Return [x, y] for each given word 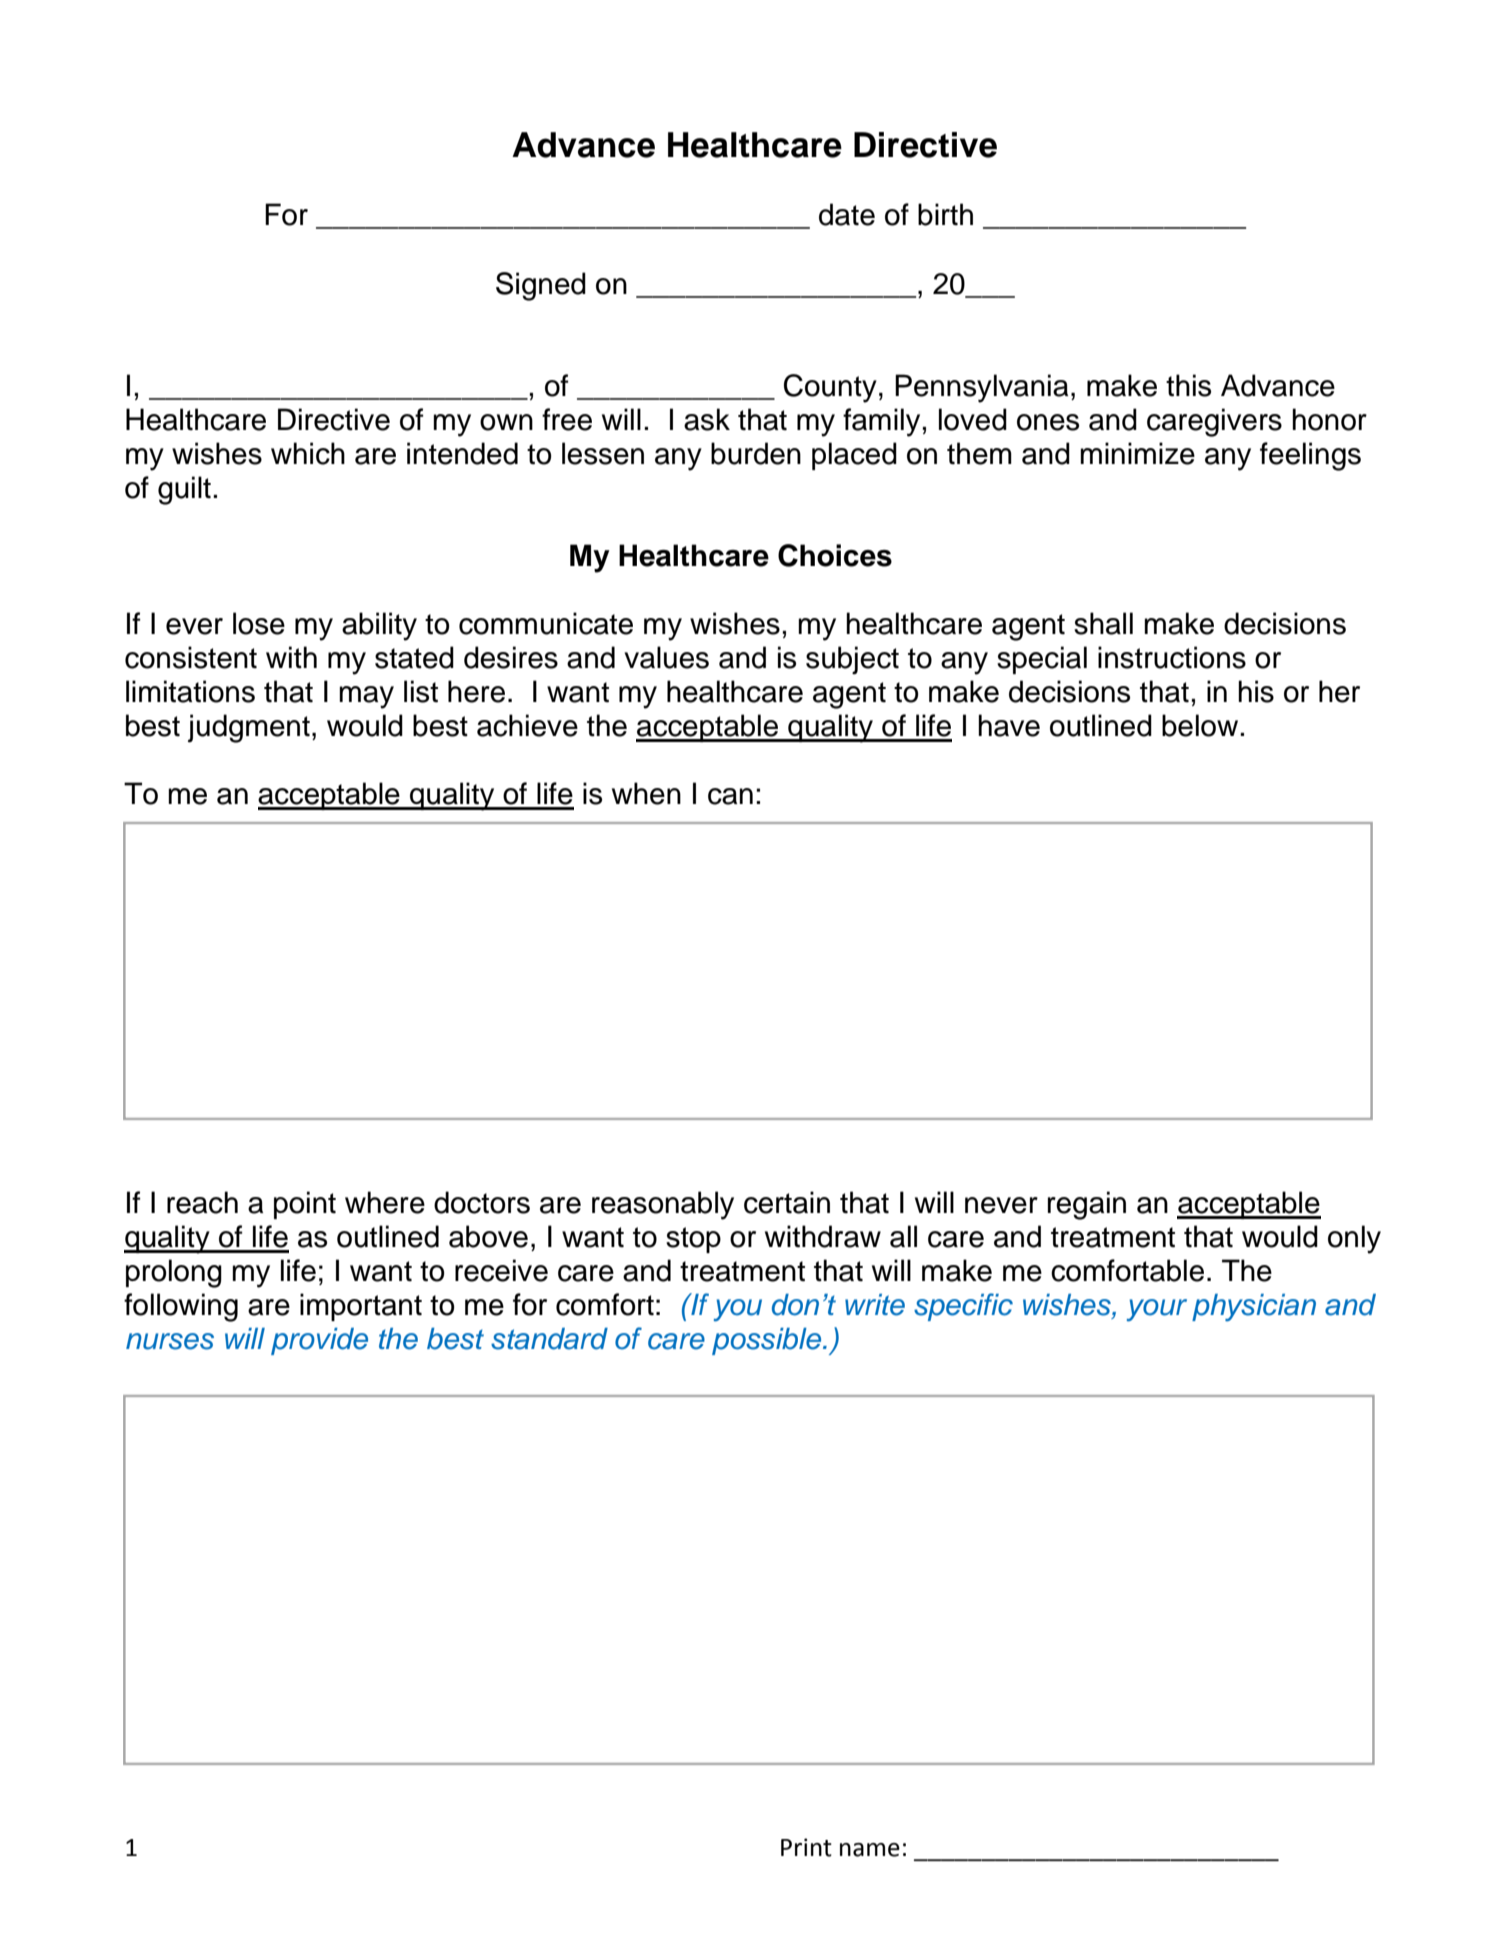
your [1157, 1310]
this [1188, 385]
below [1200, 725]
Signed [541, 286]
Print [806, 1847]
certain [787, 1202]
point [305, 1205]
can [730, 796]
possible [768, 1341]
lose [259, 623]
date [847, 214]
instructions [1172, 657]
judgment [249, 728]
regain [1087, 1205]
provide [319, 1341]
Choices [835, 555]
